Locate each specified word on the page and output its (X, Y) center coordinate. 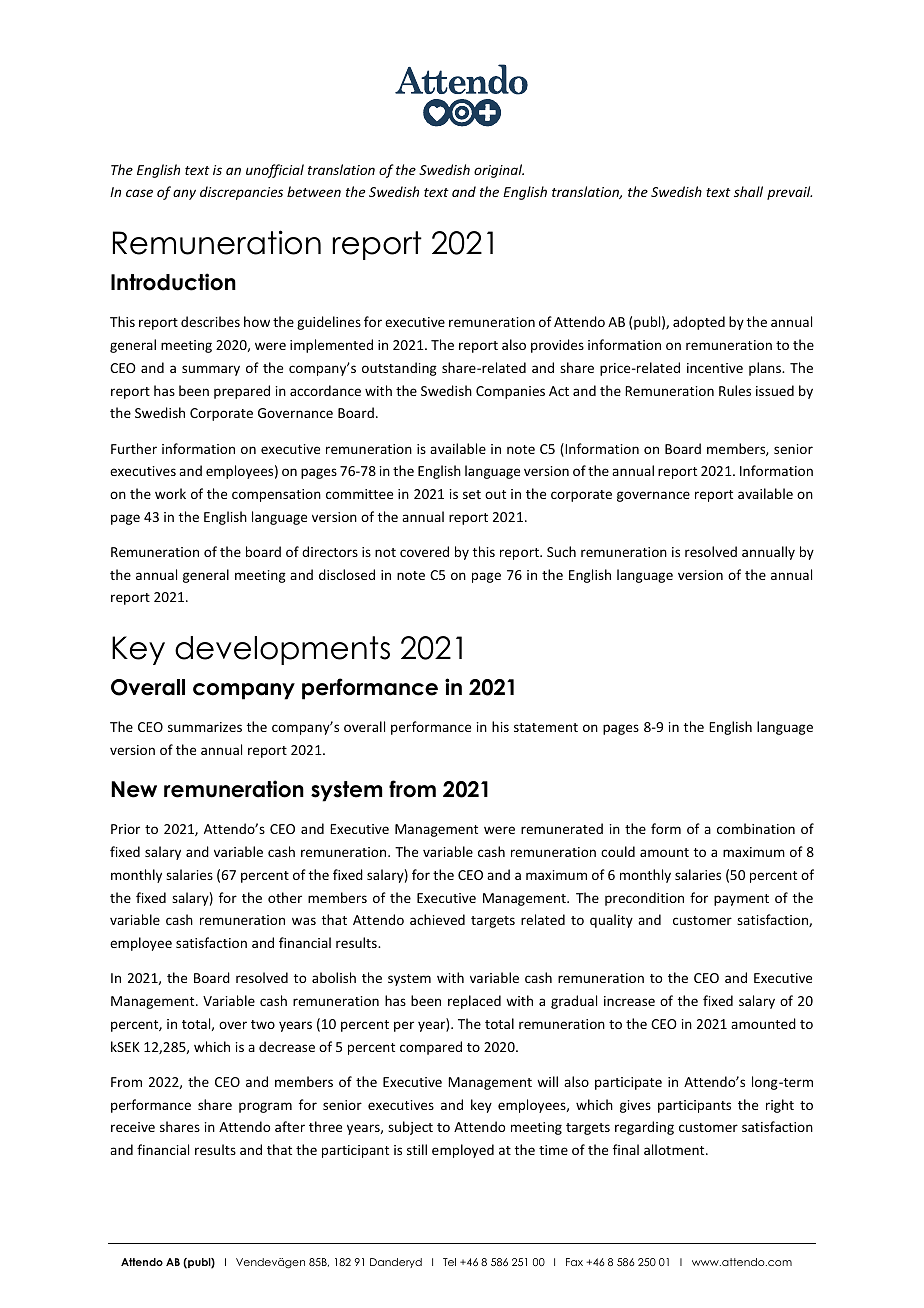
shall (748, 191)
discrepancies (241, 193)
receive (133, 1127)
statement (546, 727)
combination (756, 828)
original (499, 171)
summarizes (205, 727)
